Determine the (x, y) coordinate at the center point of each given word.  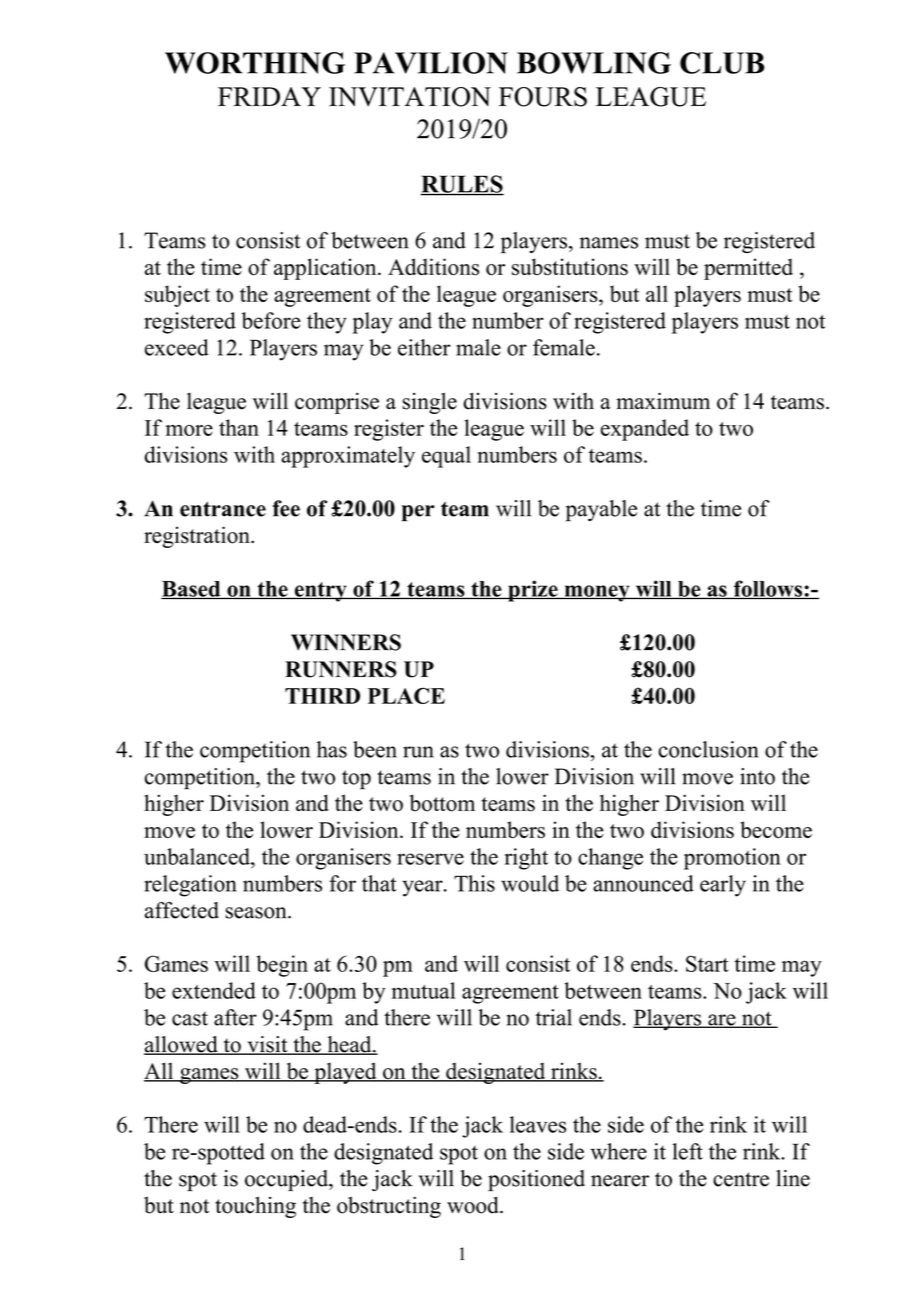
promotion (732, 859)
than (239, 427)
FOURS (543, 97)
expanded (645, 430)
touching (255, 1207)
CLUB (722, 63)
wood (474, 1205)
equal (446, 457)
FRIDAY (269, 96)
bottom (442, 803)
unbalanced (198, 856)
